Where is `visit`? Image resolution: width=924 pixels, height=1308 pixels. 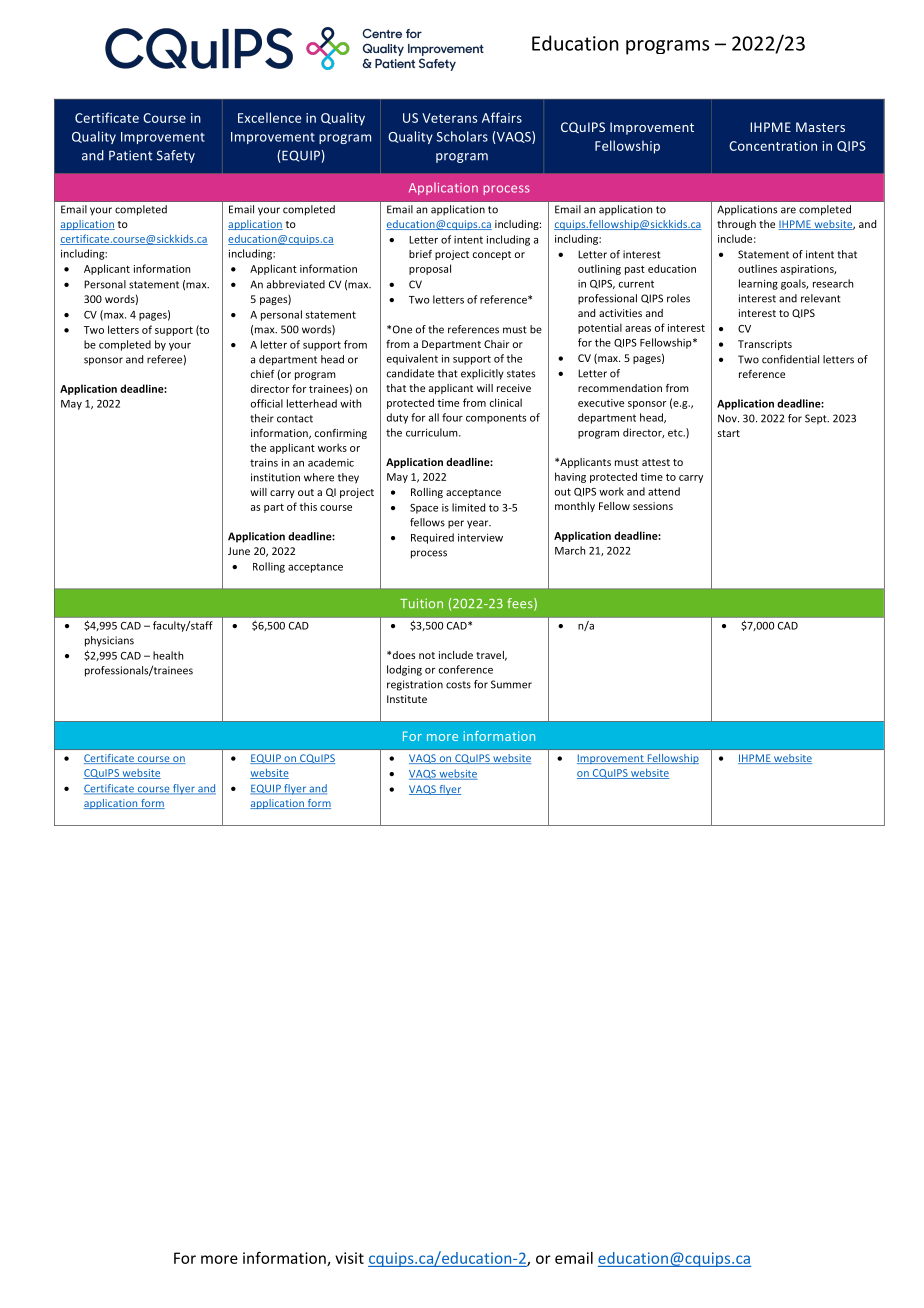
visit is located at coordinates (349, 1258).
